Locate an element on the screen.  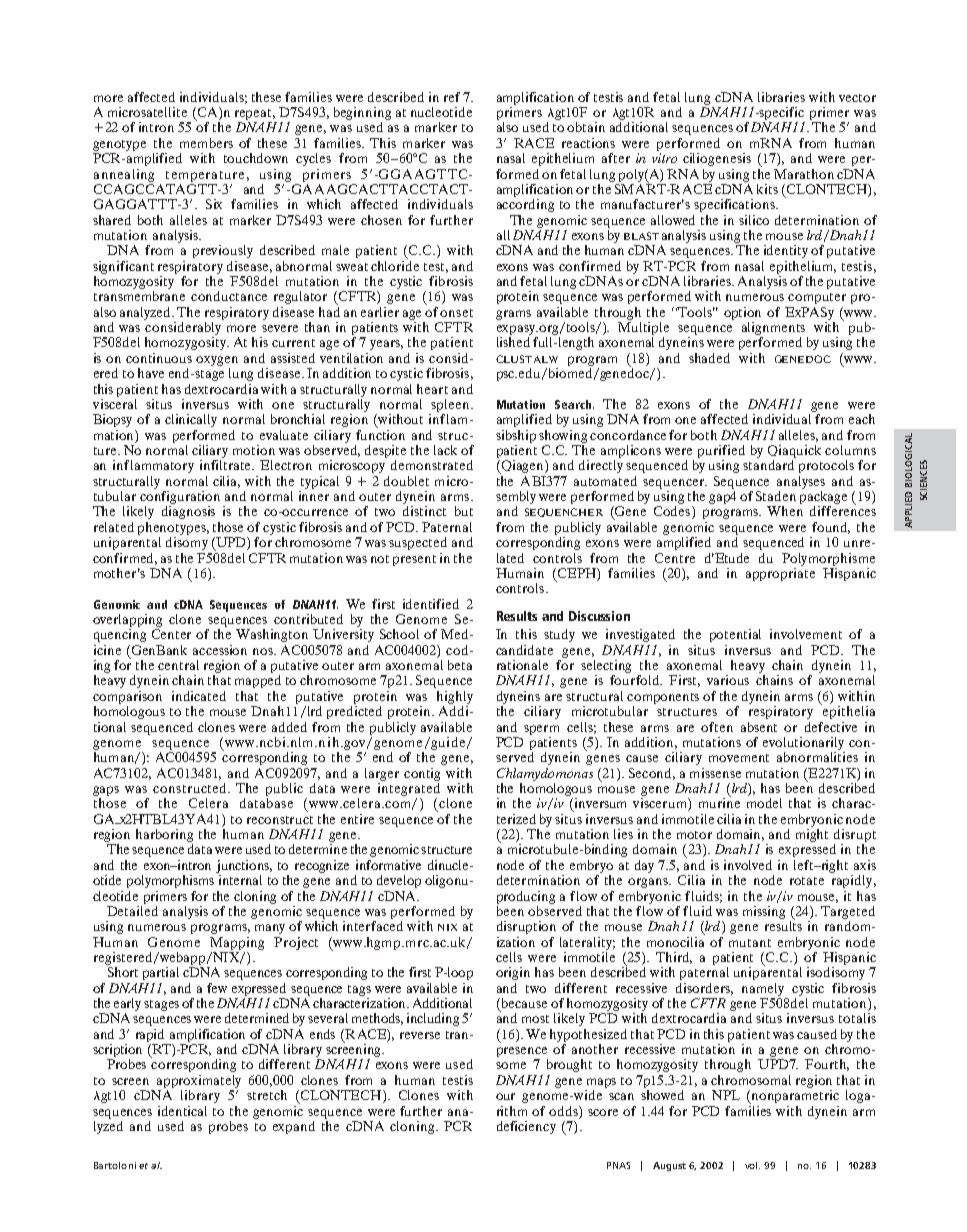
model is located at coordinates (764, 803).
